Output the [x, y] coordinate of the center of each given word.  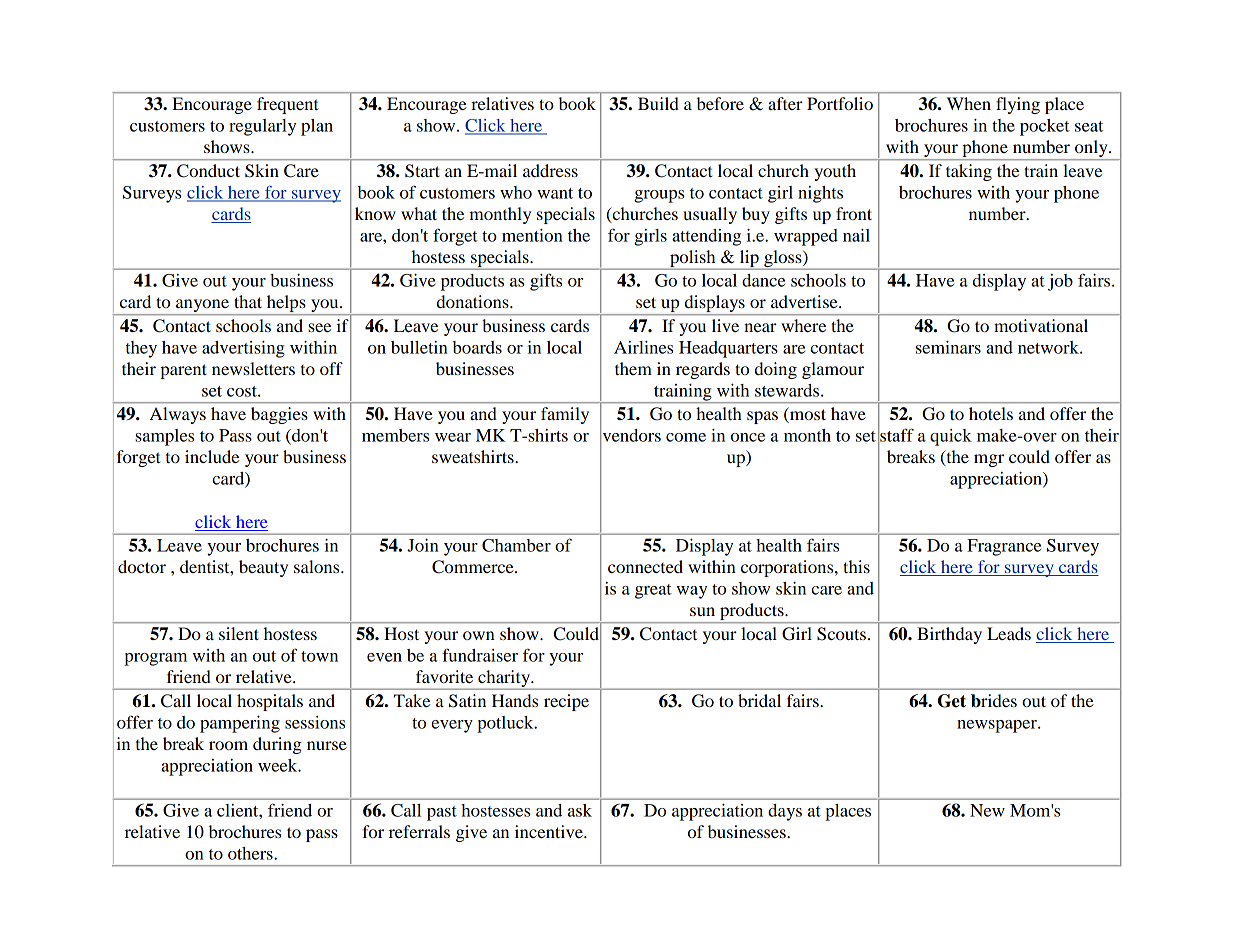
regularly [262, 127]
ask [580, 810]
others [251, 853]
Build [658, 103]
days [785, 812]
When [969, 103]
